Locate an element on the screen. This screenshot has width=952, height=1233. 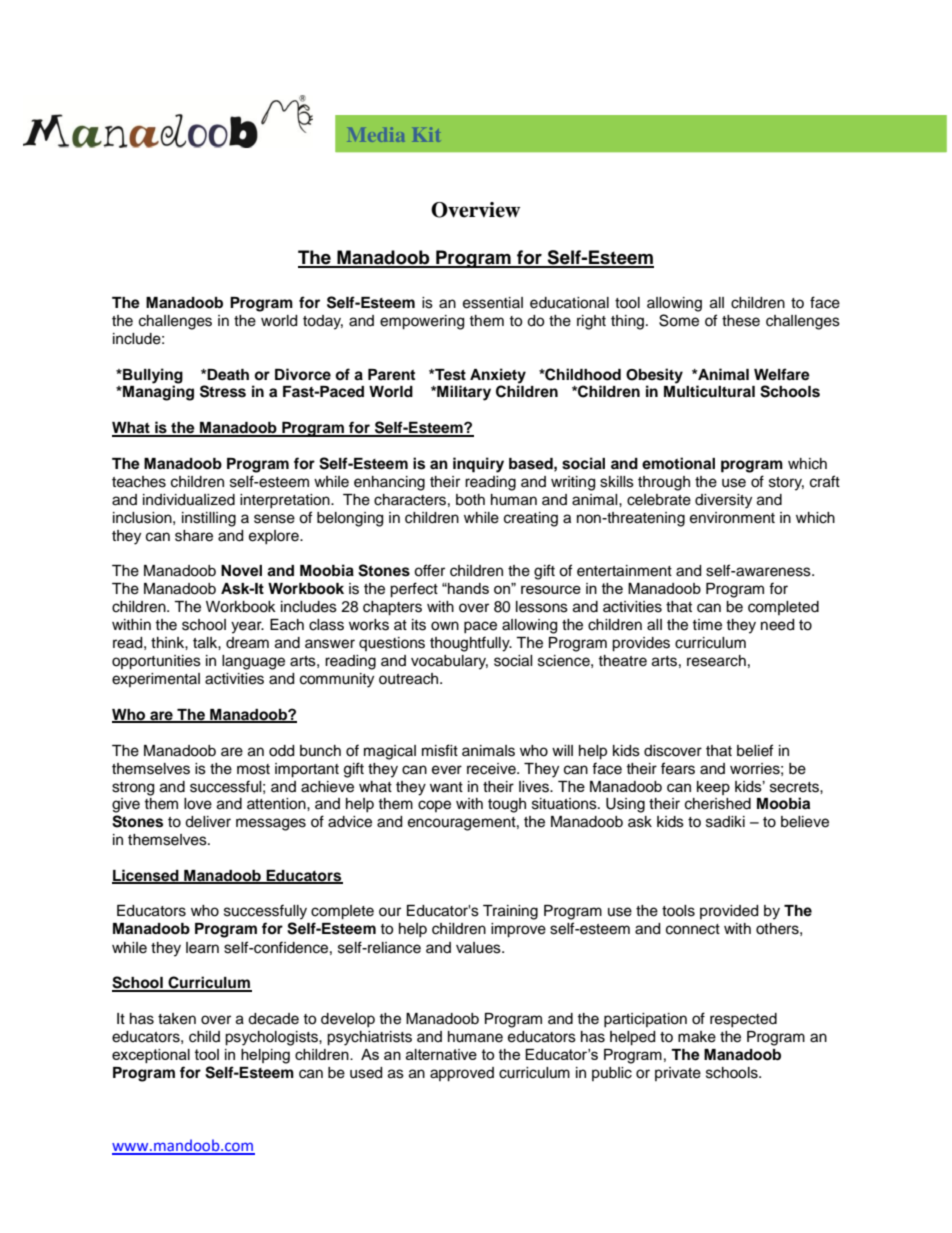
Death is located at coordinates (228, 375).
